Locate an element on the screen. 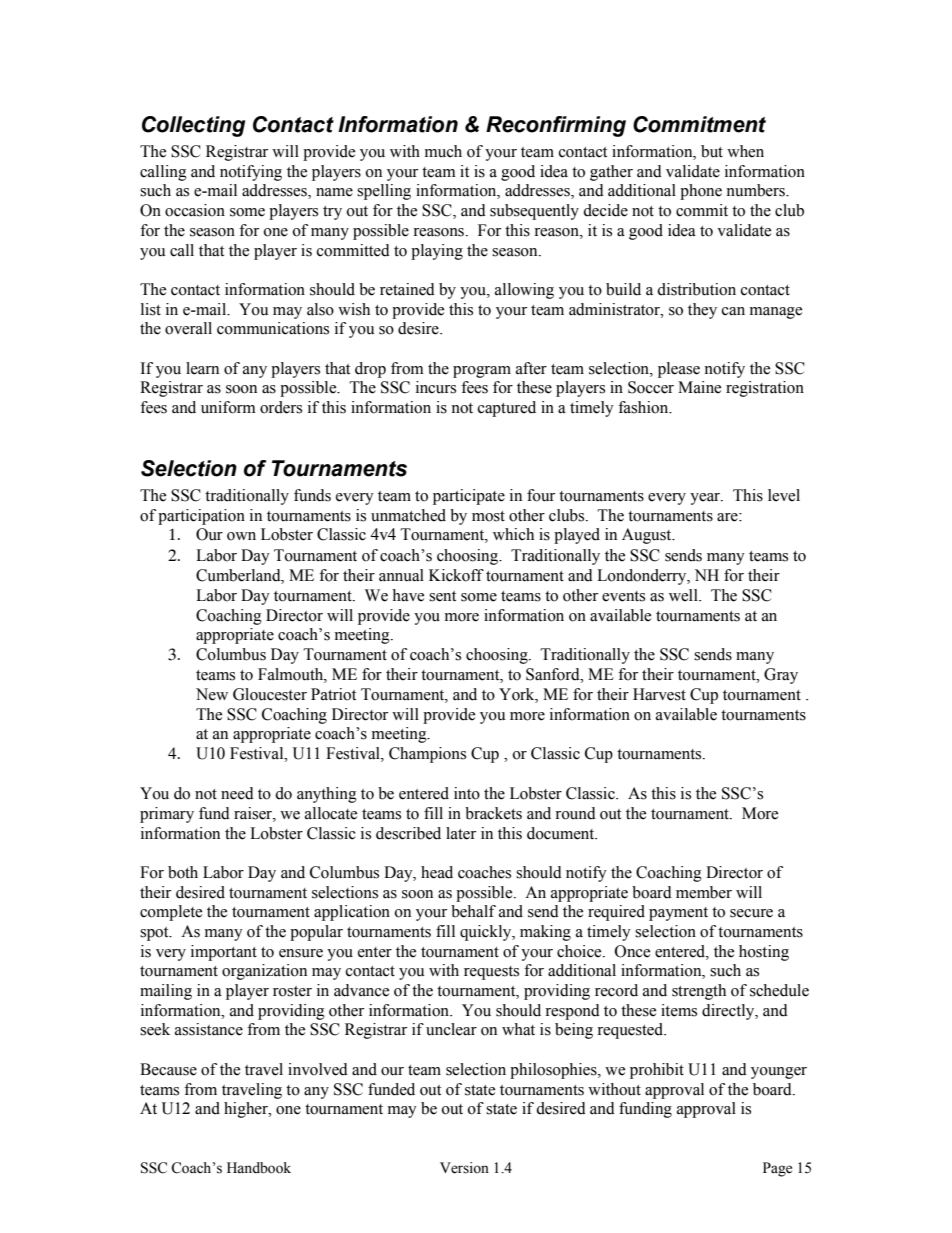  Version is located at coordinates (464, 1168).
